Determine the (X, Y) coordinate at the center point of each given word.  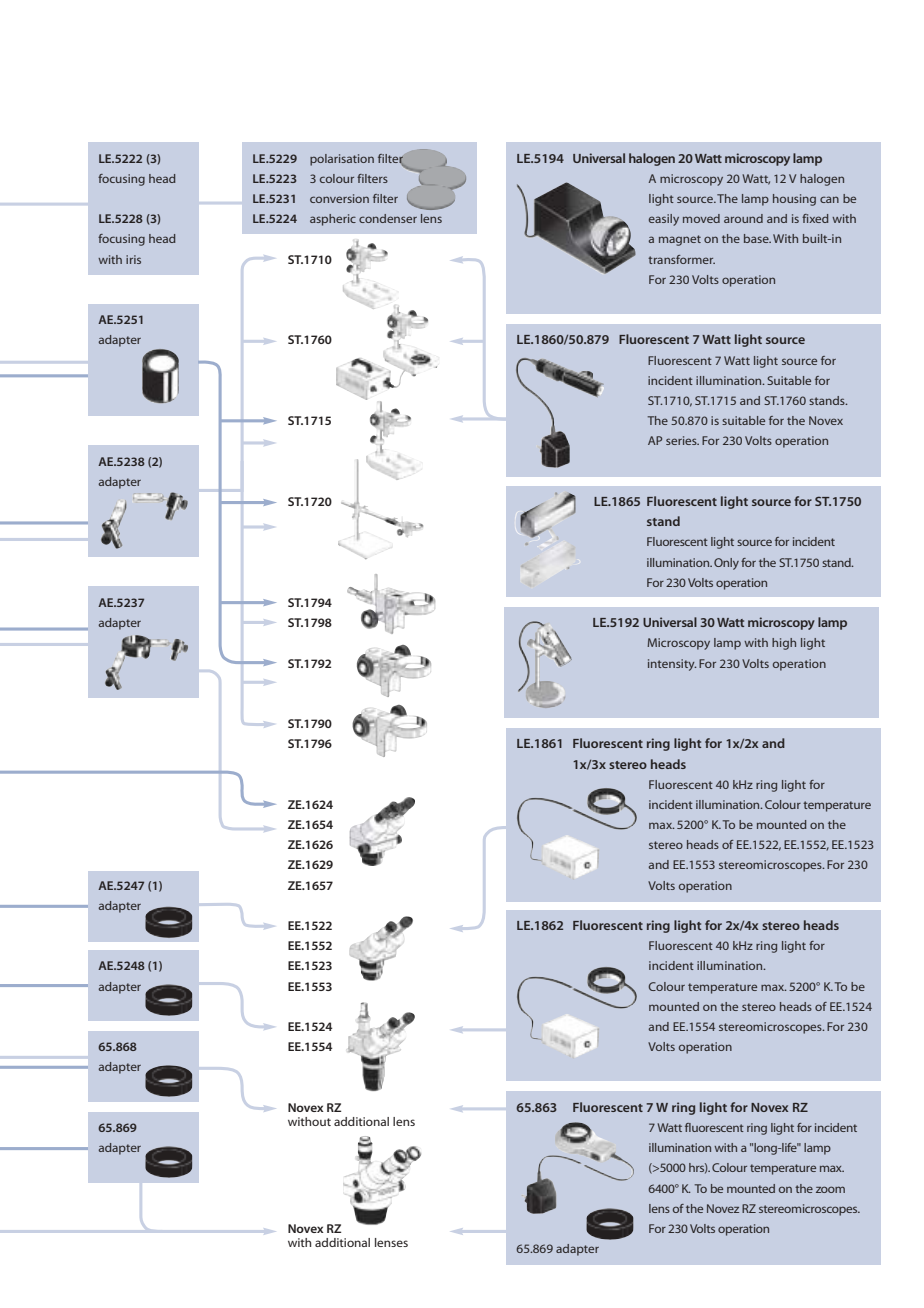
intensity (672, 665)
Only (726, 564)
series (682, 440)
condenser (388, 218)
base (757, 238)
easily (664, 220)
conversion (339, 198)
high (784, 644)
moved (701, 218)
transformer (681, 259)
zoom (830, 1189)
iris (133, 259)
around (743, 218)
